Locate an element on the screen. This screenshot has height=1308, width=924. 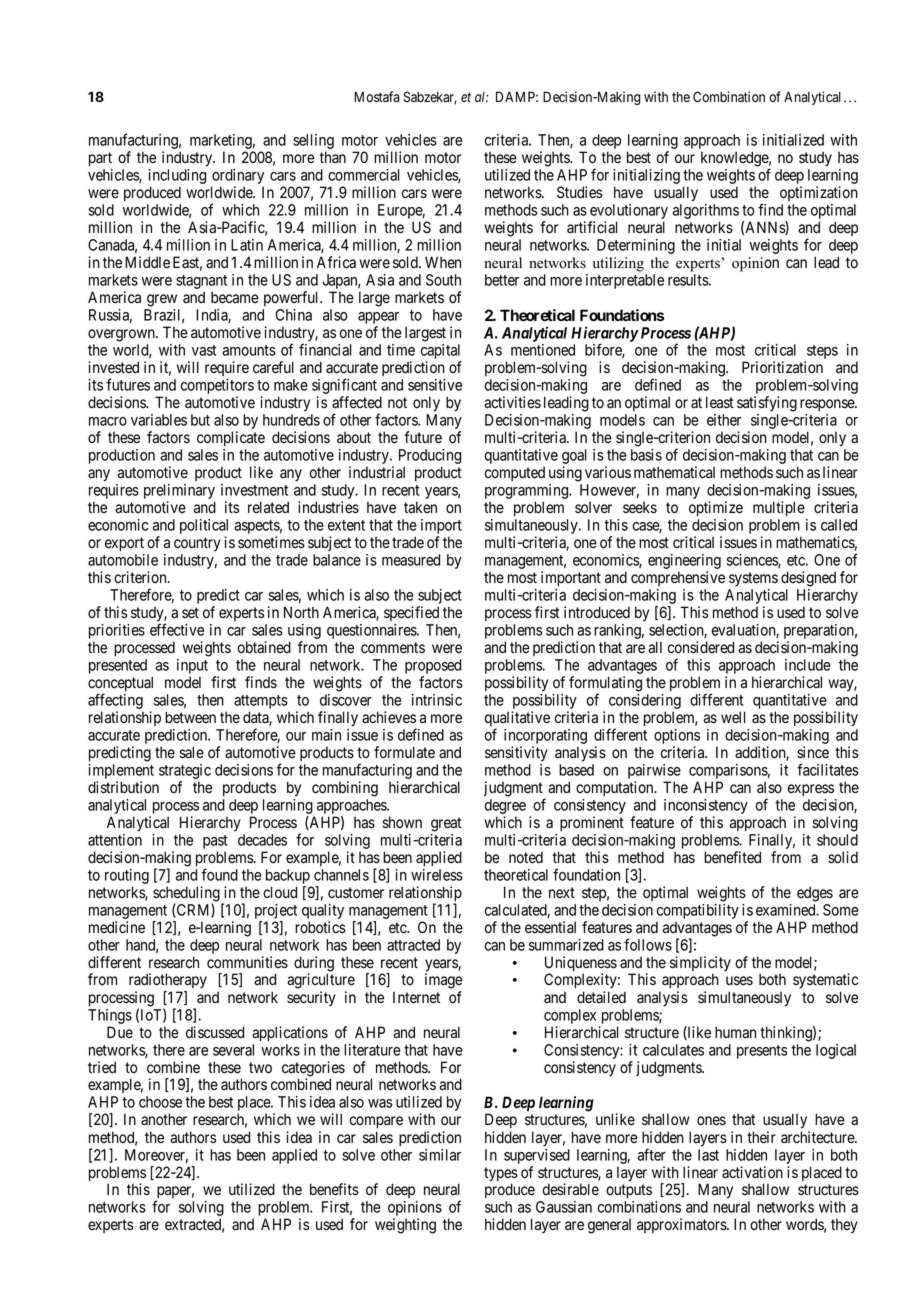
intrinsic is located at coordinates (437, 700).
